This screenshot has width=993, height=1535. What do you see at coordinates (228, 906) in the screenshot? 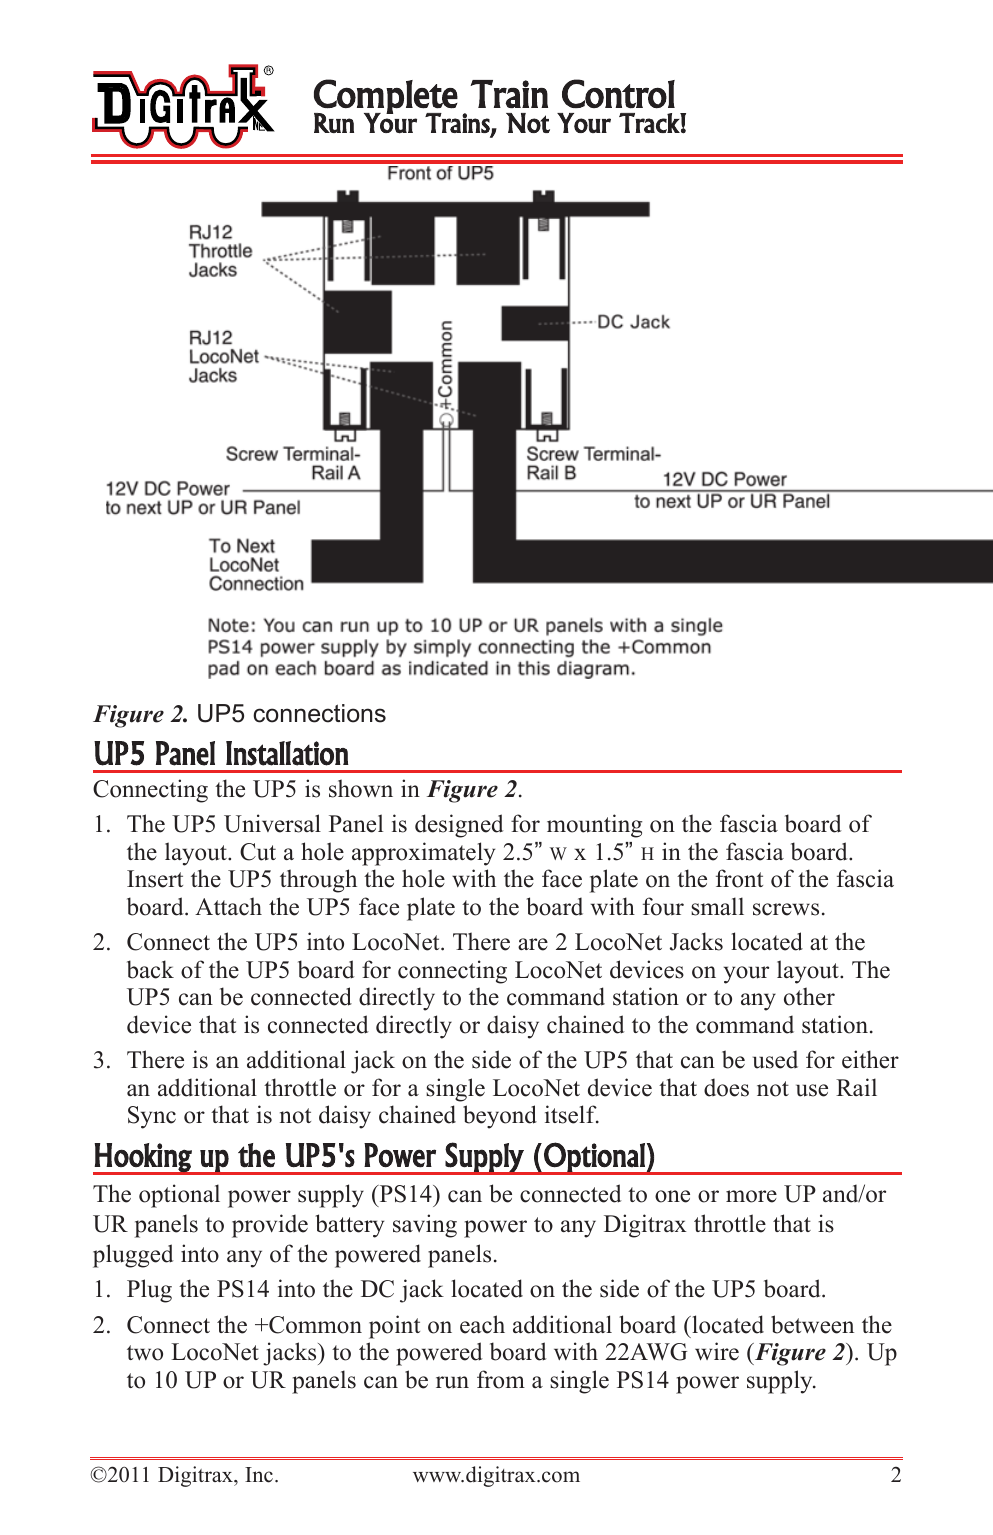
I see `Attach` at bounding box center [228, 906].
